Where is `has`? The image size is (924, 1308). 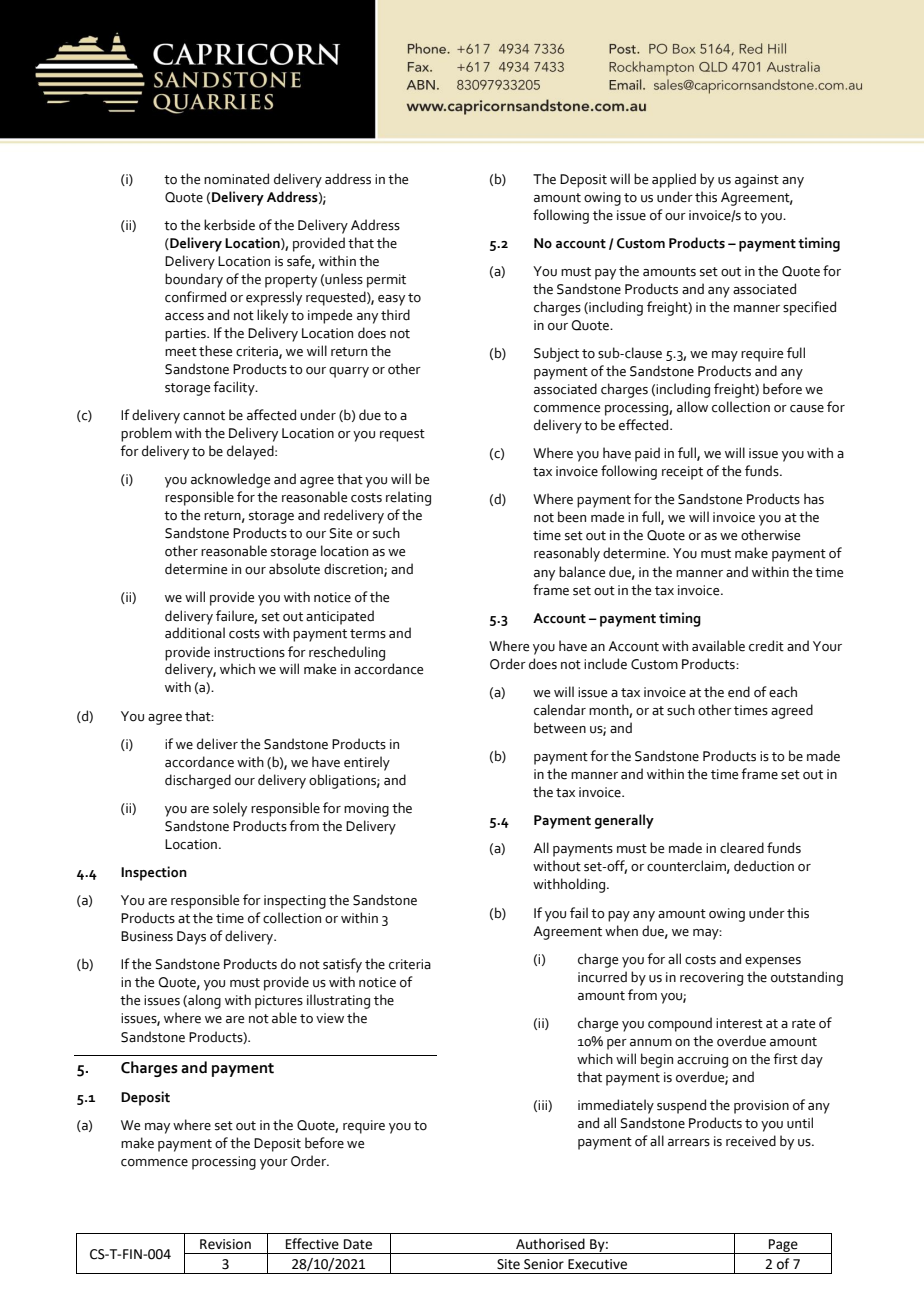 has is located at coordinates (814, 499).
